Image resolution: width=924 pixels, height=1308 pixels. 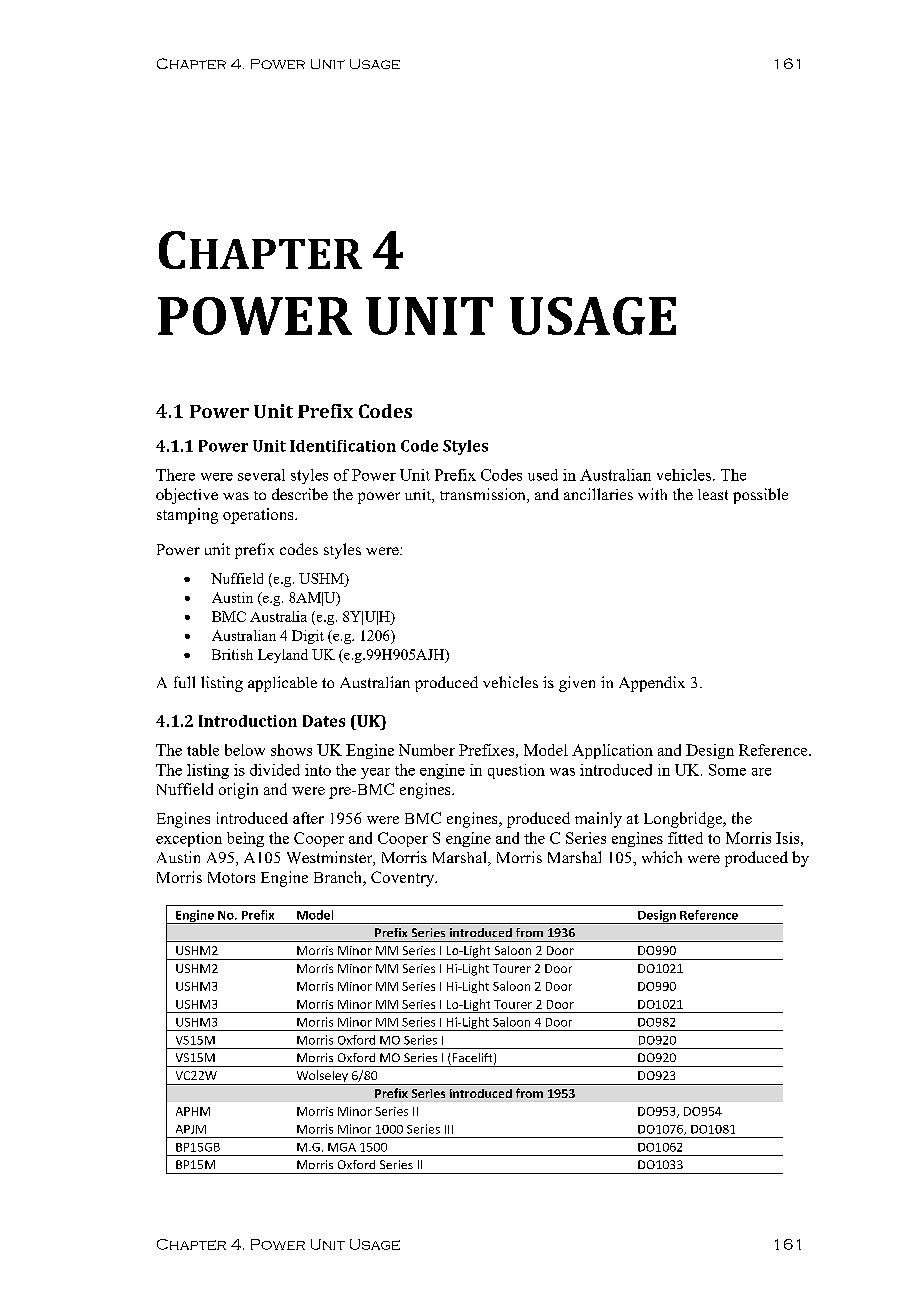 What do you see at coordinates (713, 494) in the document?
I see `least` at bounding box center [713, 494].
